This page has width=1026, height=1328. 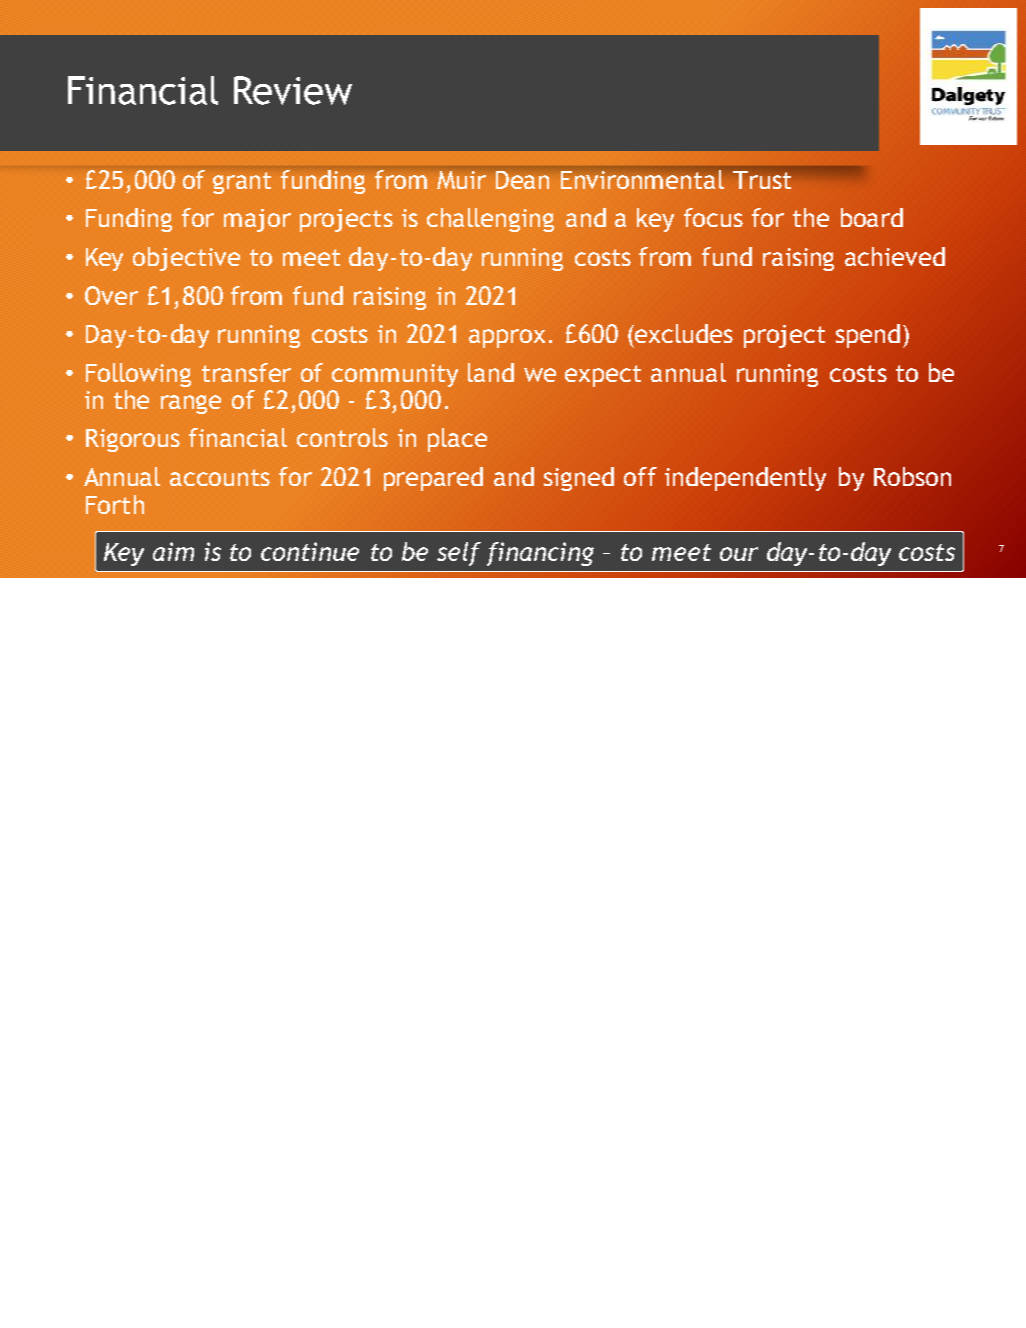 What do you see at coordinates (173, 551) in the page?
I see `aim` at bounding box center [173, 551].
